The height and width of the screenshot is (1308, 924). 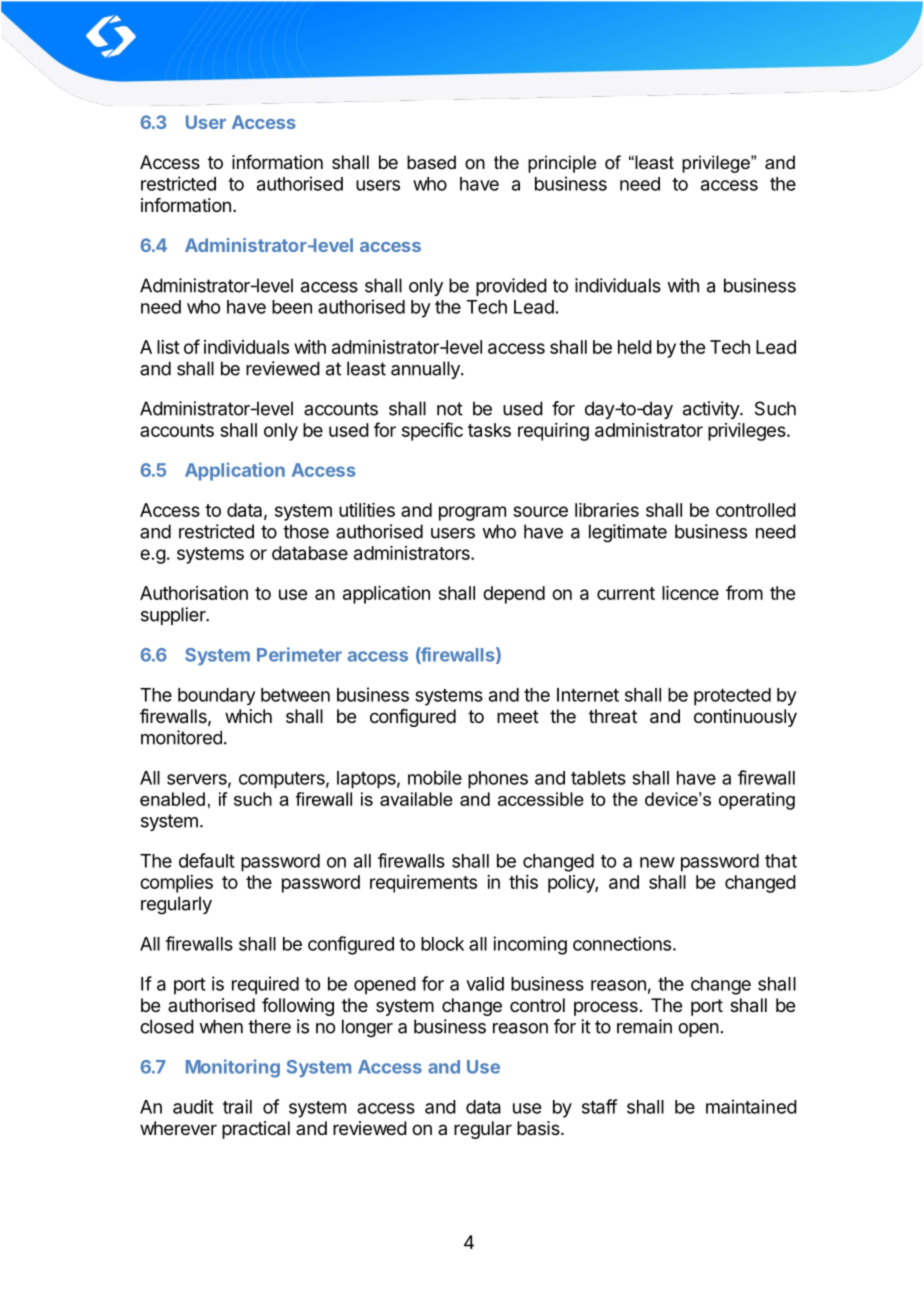 I want to click on principle, so click(x=562, y=164).
